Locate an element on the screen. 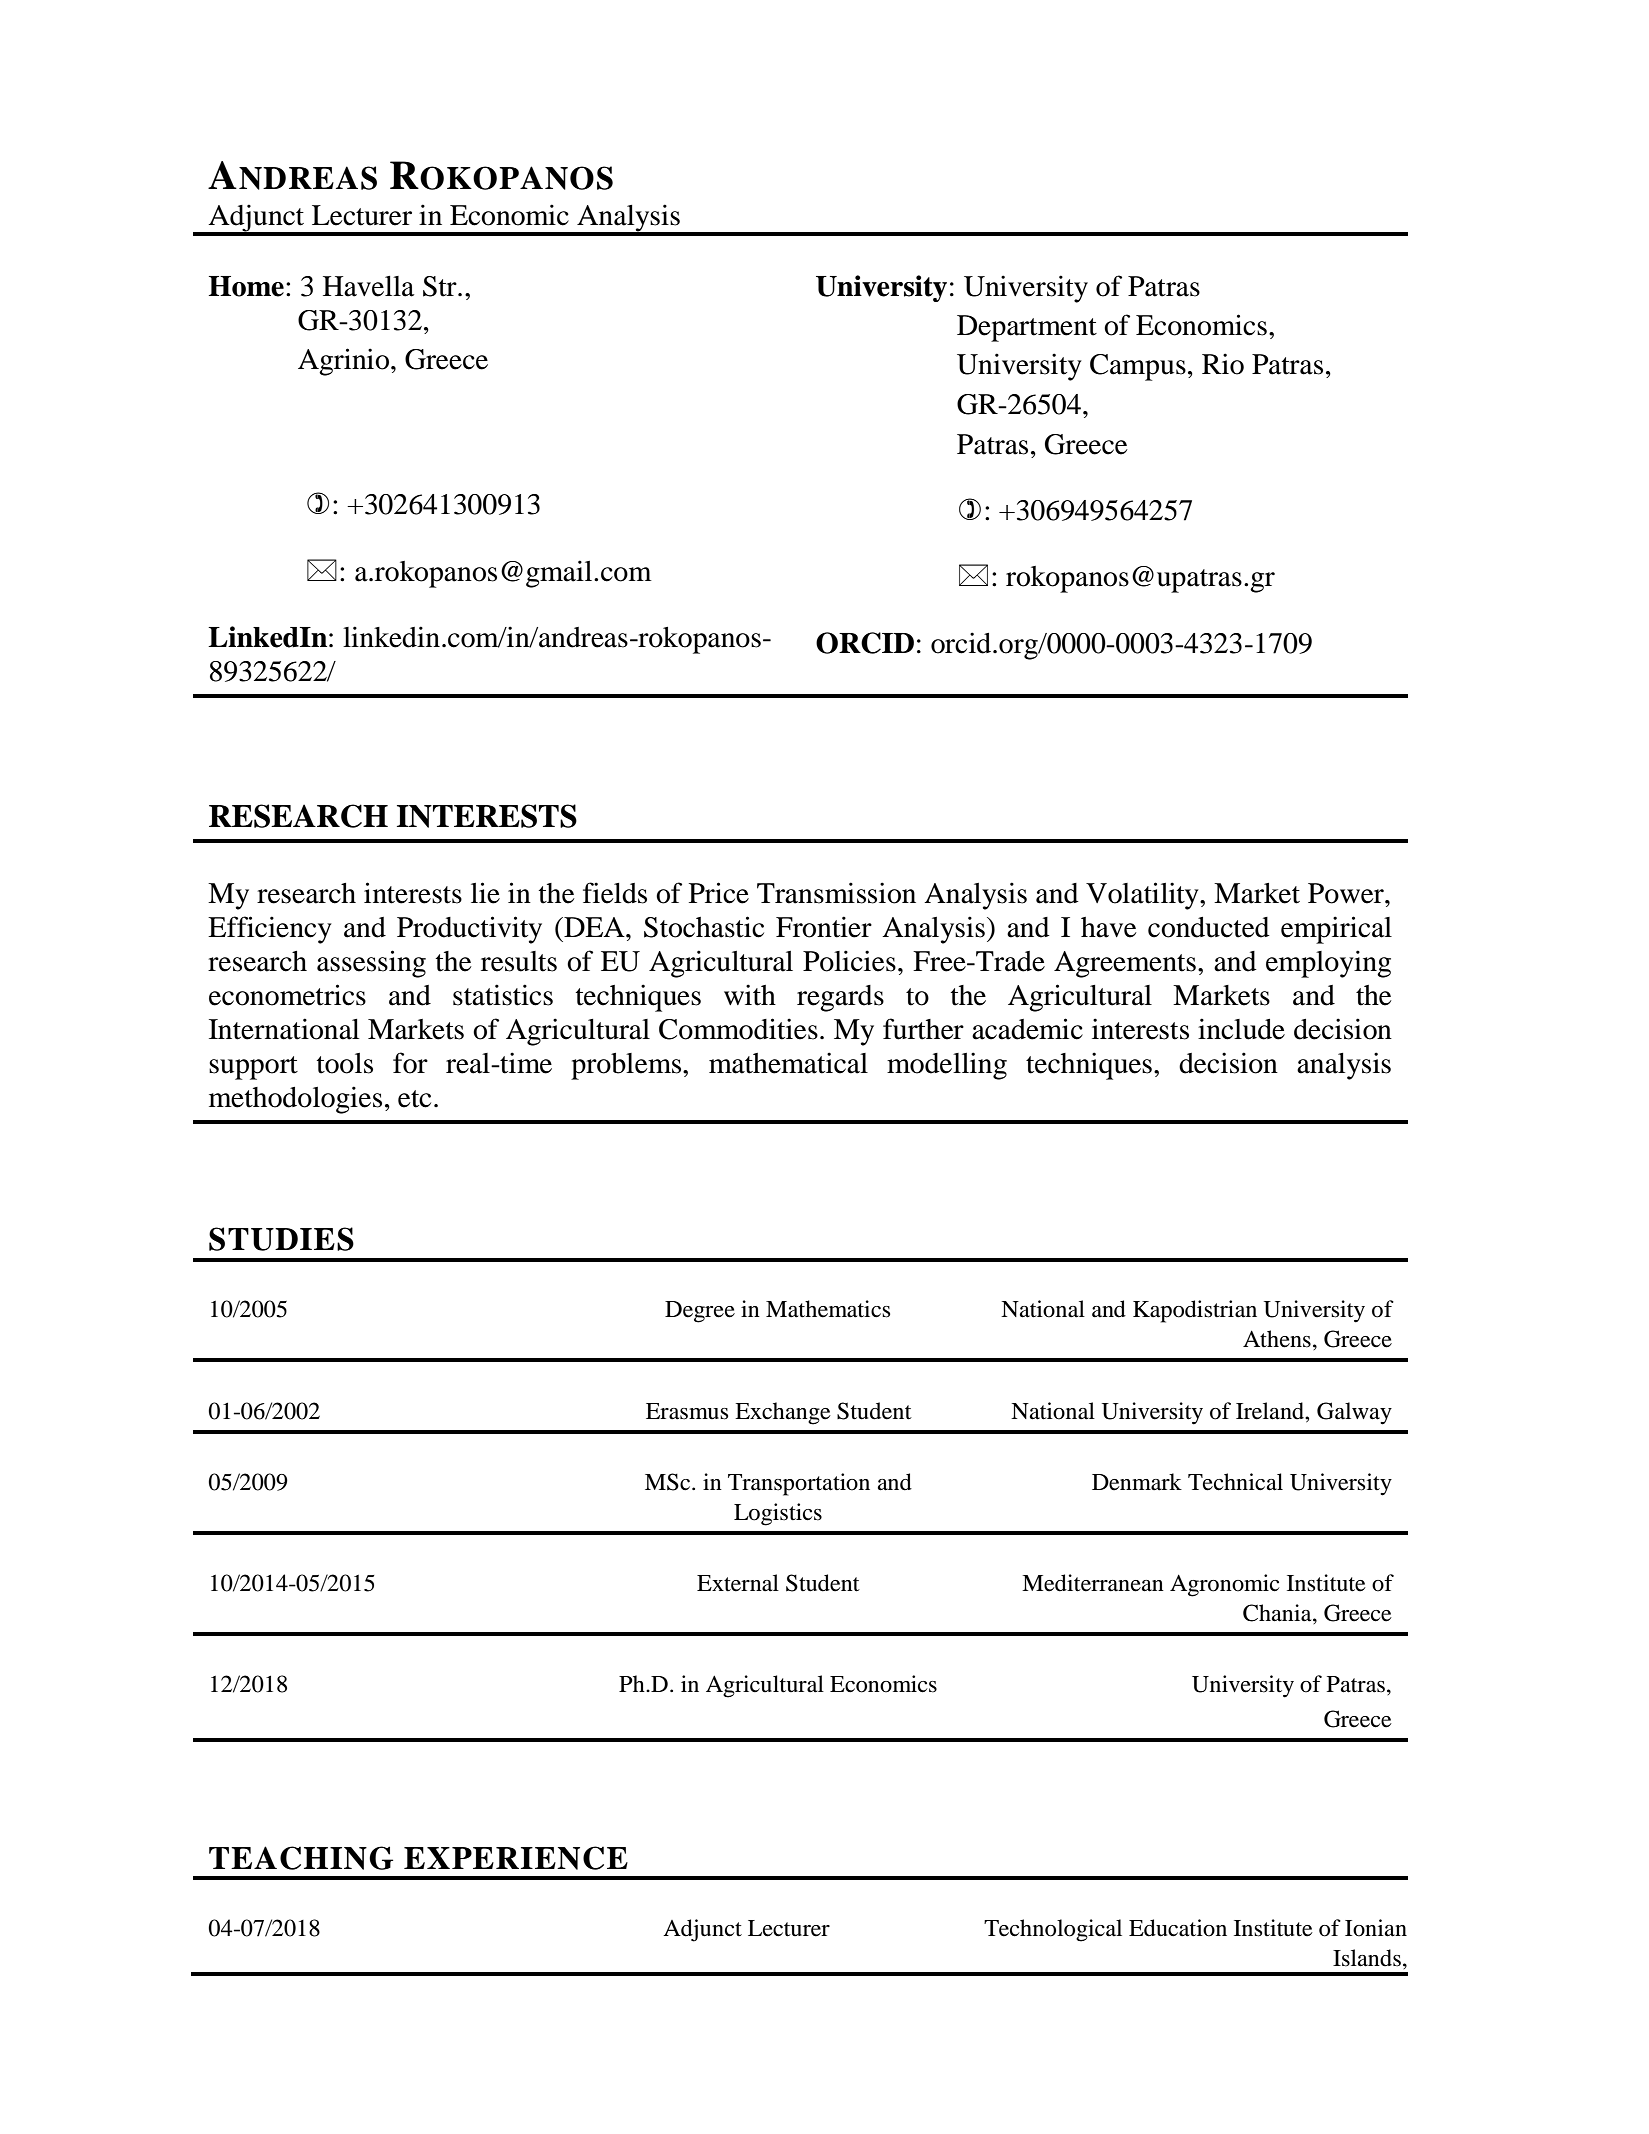  Department is located at coordinates (1027, 328).
